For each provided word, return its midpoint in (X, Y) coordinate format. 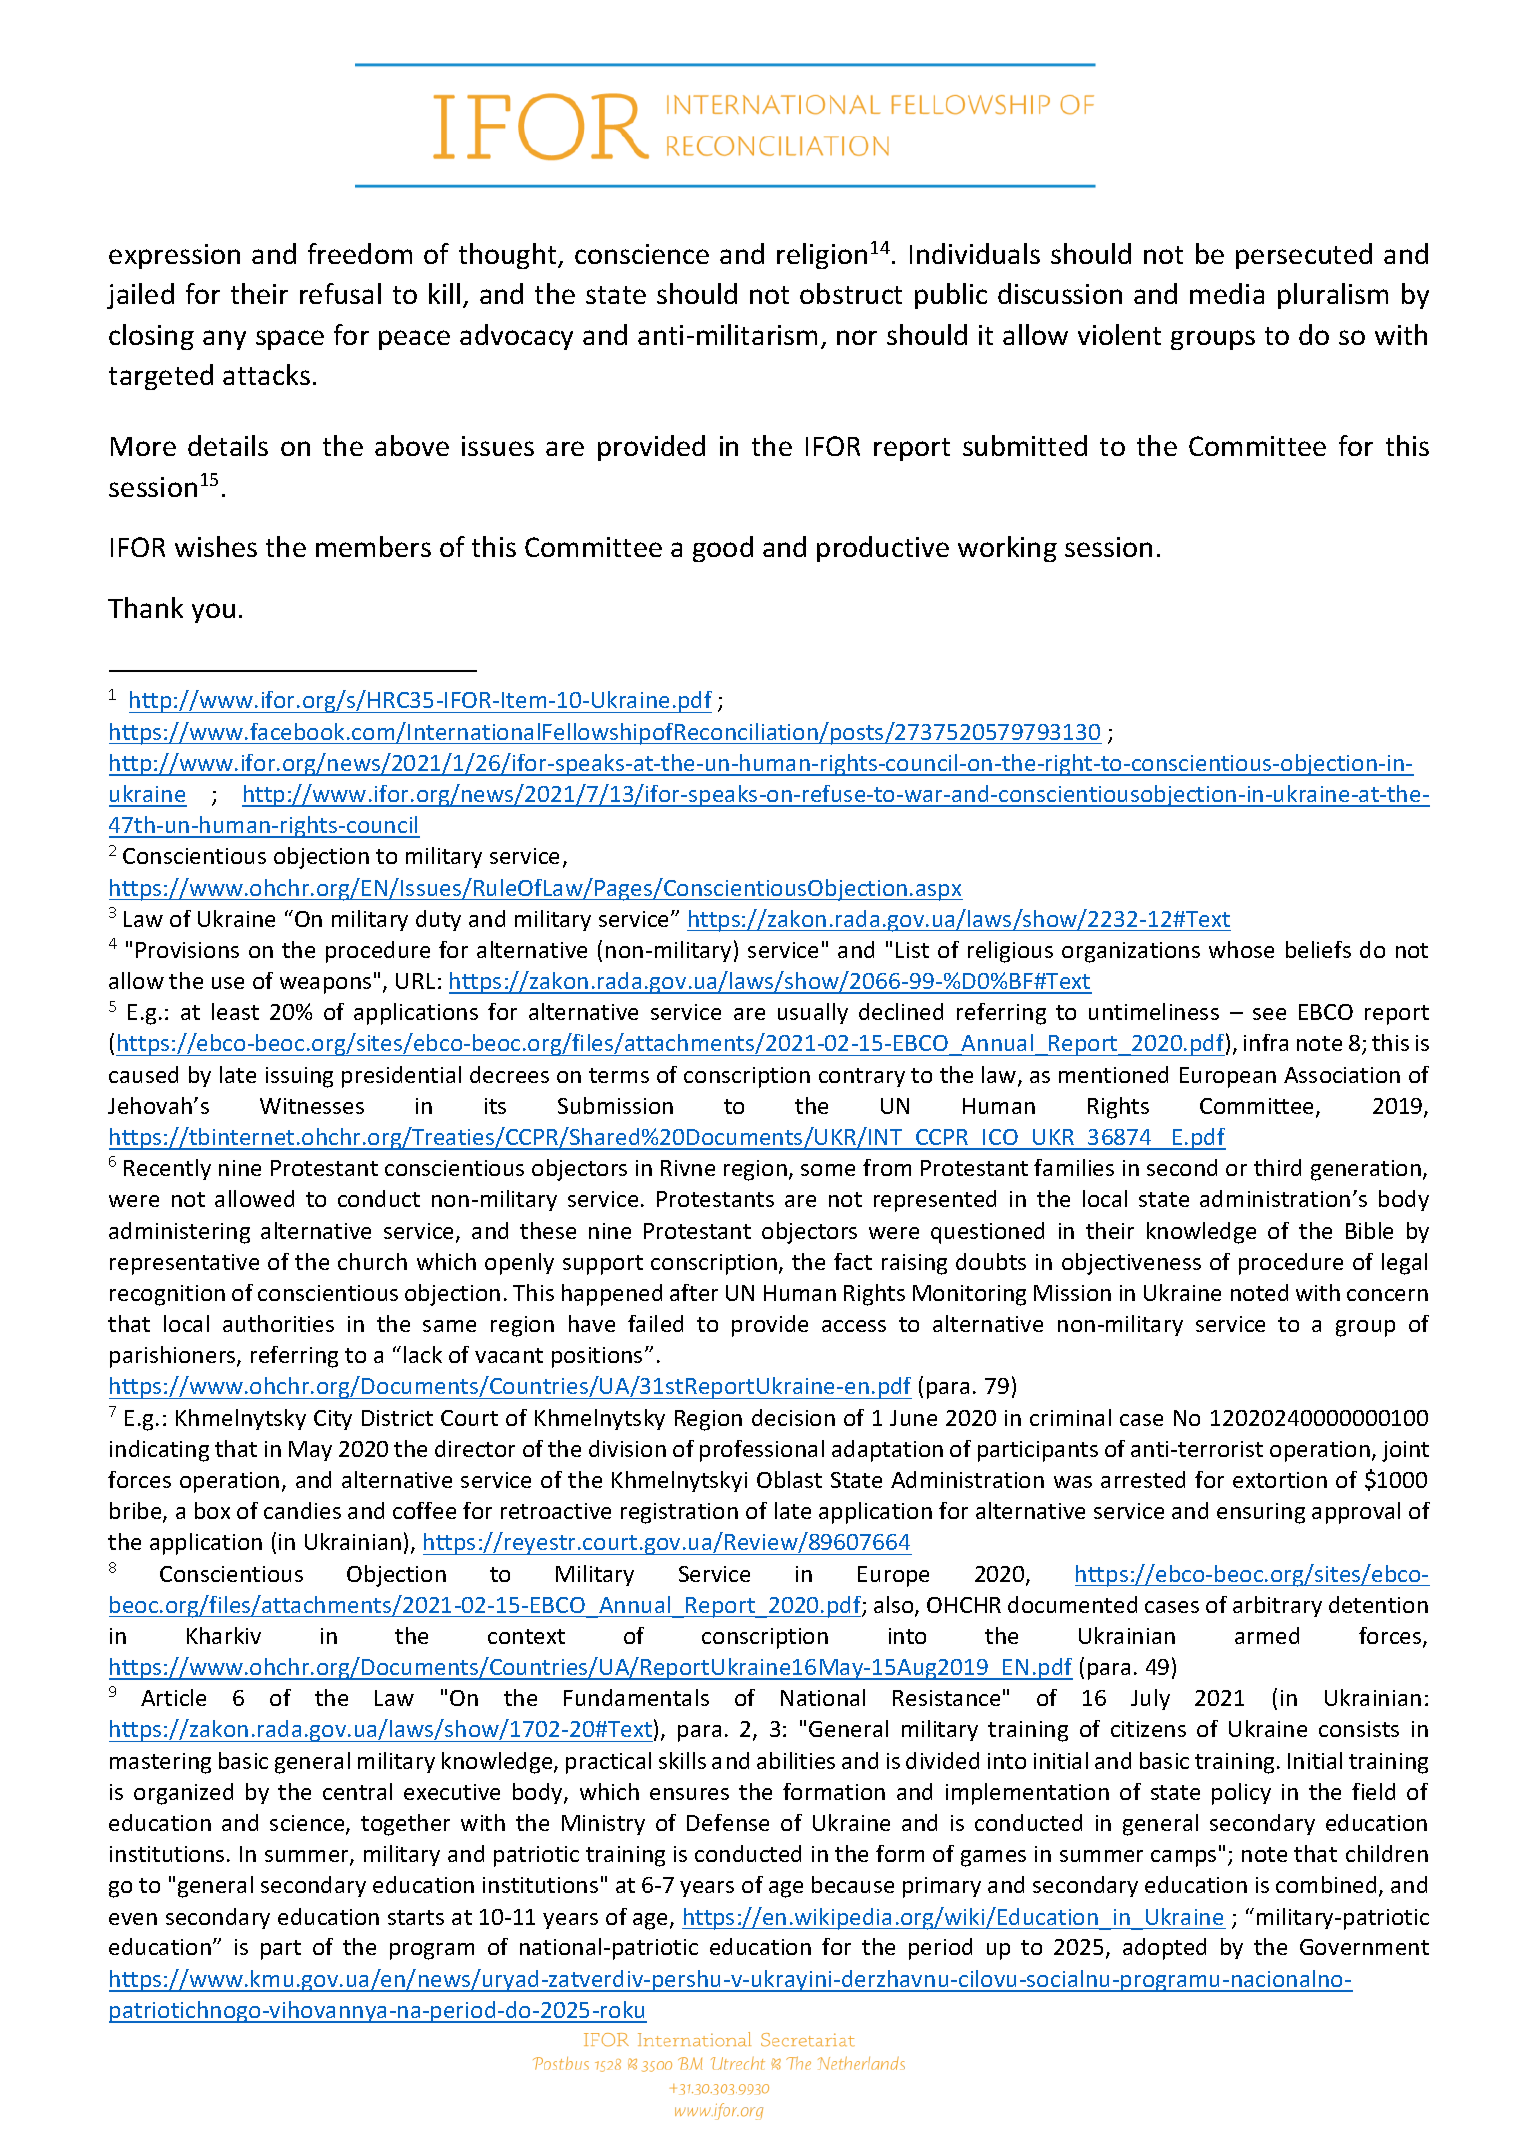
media (1227, 293)
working (1007, 549)
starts (416, 1917)
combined (1326, 1884)
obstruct (851, 293)
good (723, 549)
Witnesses (312, 1106)
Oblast (789, 1479)
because (853, 1884)
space (290, 340)
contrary (862, 1077)
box (212, 1510)
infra (1266, 1042)
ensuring (1261, 1513)
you (213, 613)
